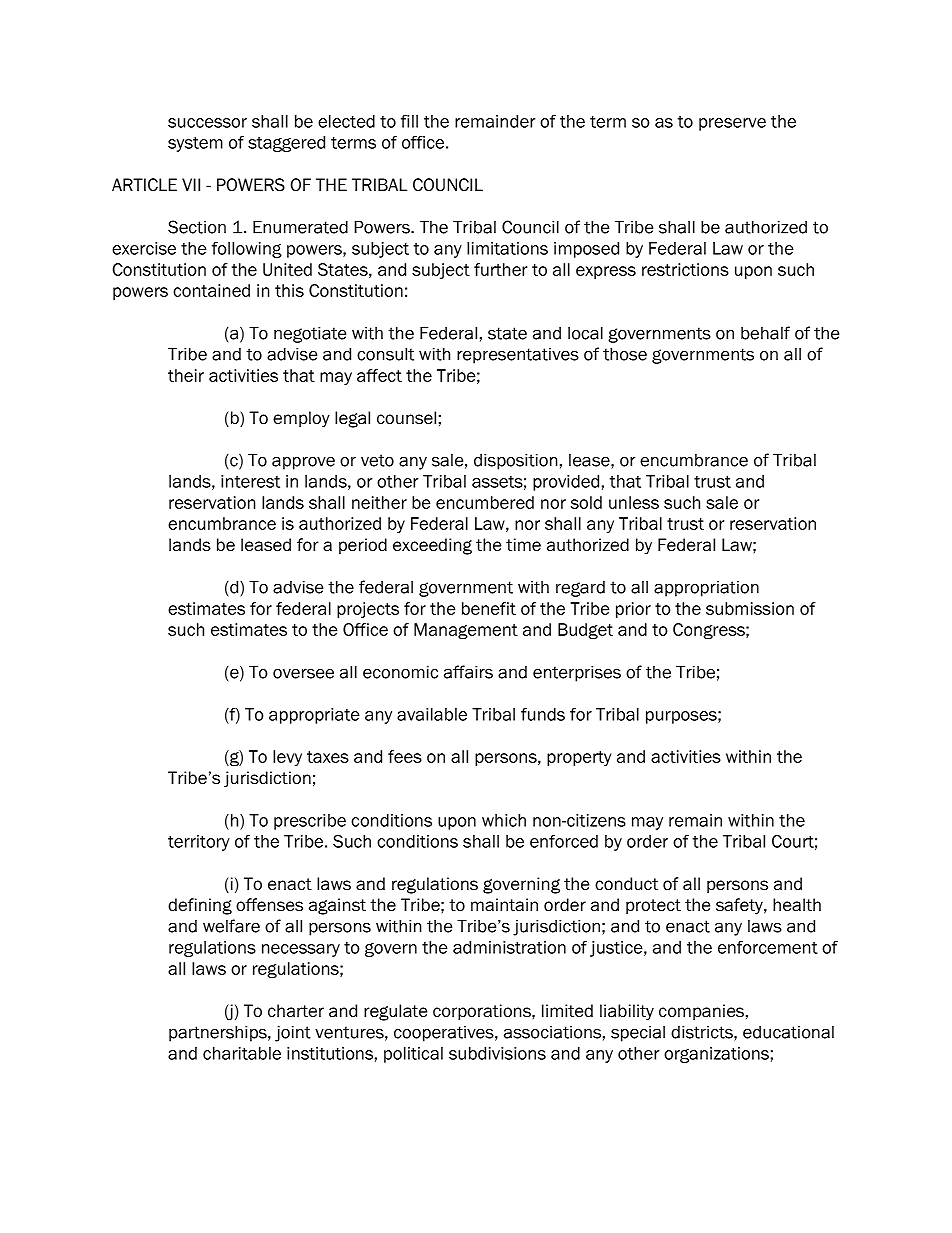 The height and width of the screenshot is (1233, 952). Describe the element at coordinates (489, 608) in the screenshot. I see `benefit` at that location.
